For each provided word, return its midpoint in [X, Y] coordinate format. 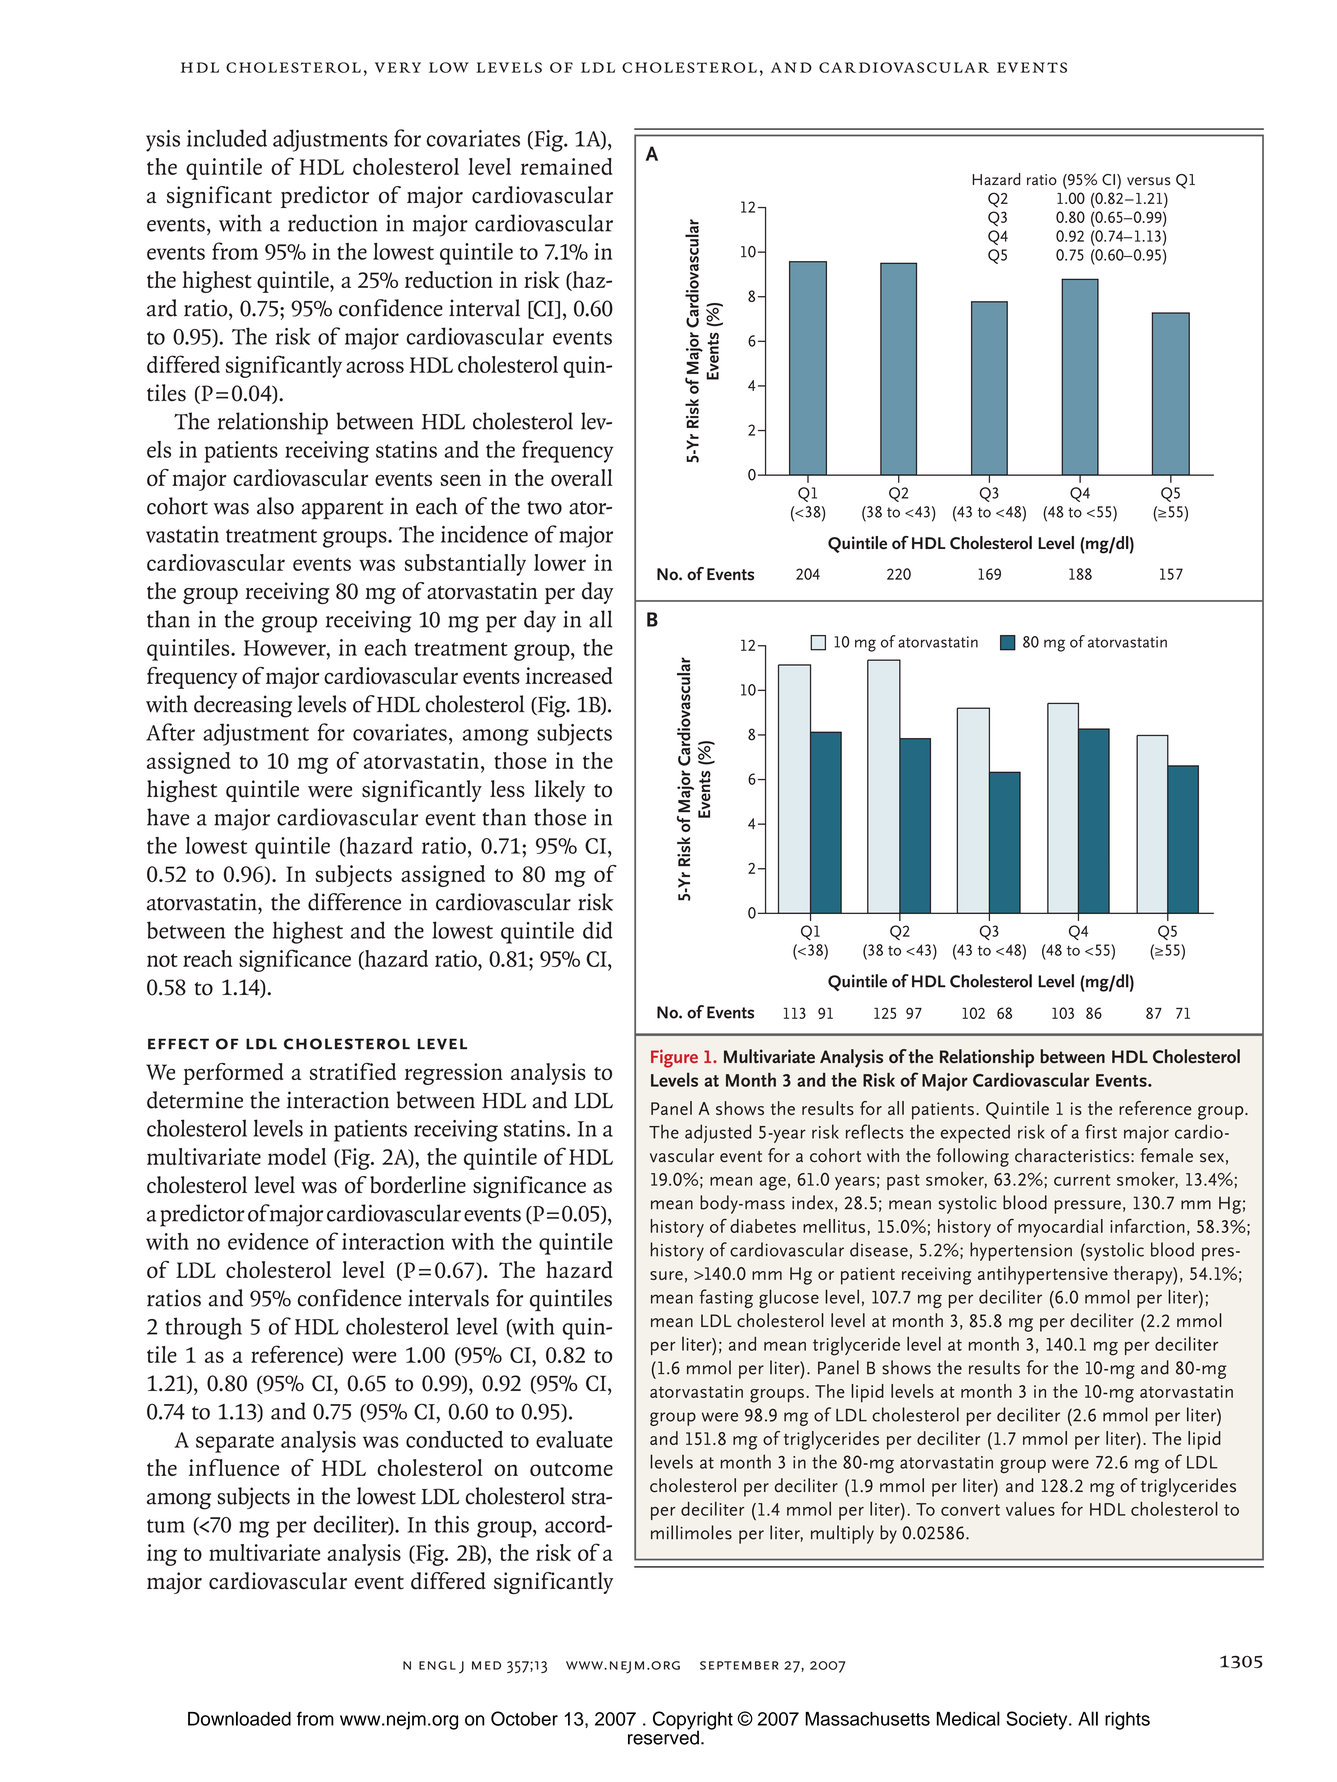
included [227, 138]
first [1101, 1131]
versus [1148, 181]
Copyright [693, 1721]
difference [354, 902]
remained [566, 166]
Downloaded [239, 1718]
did [598, 930]
